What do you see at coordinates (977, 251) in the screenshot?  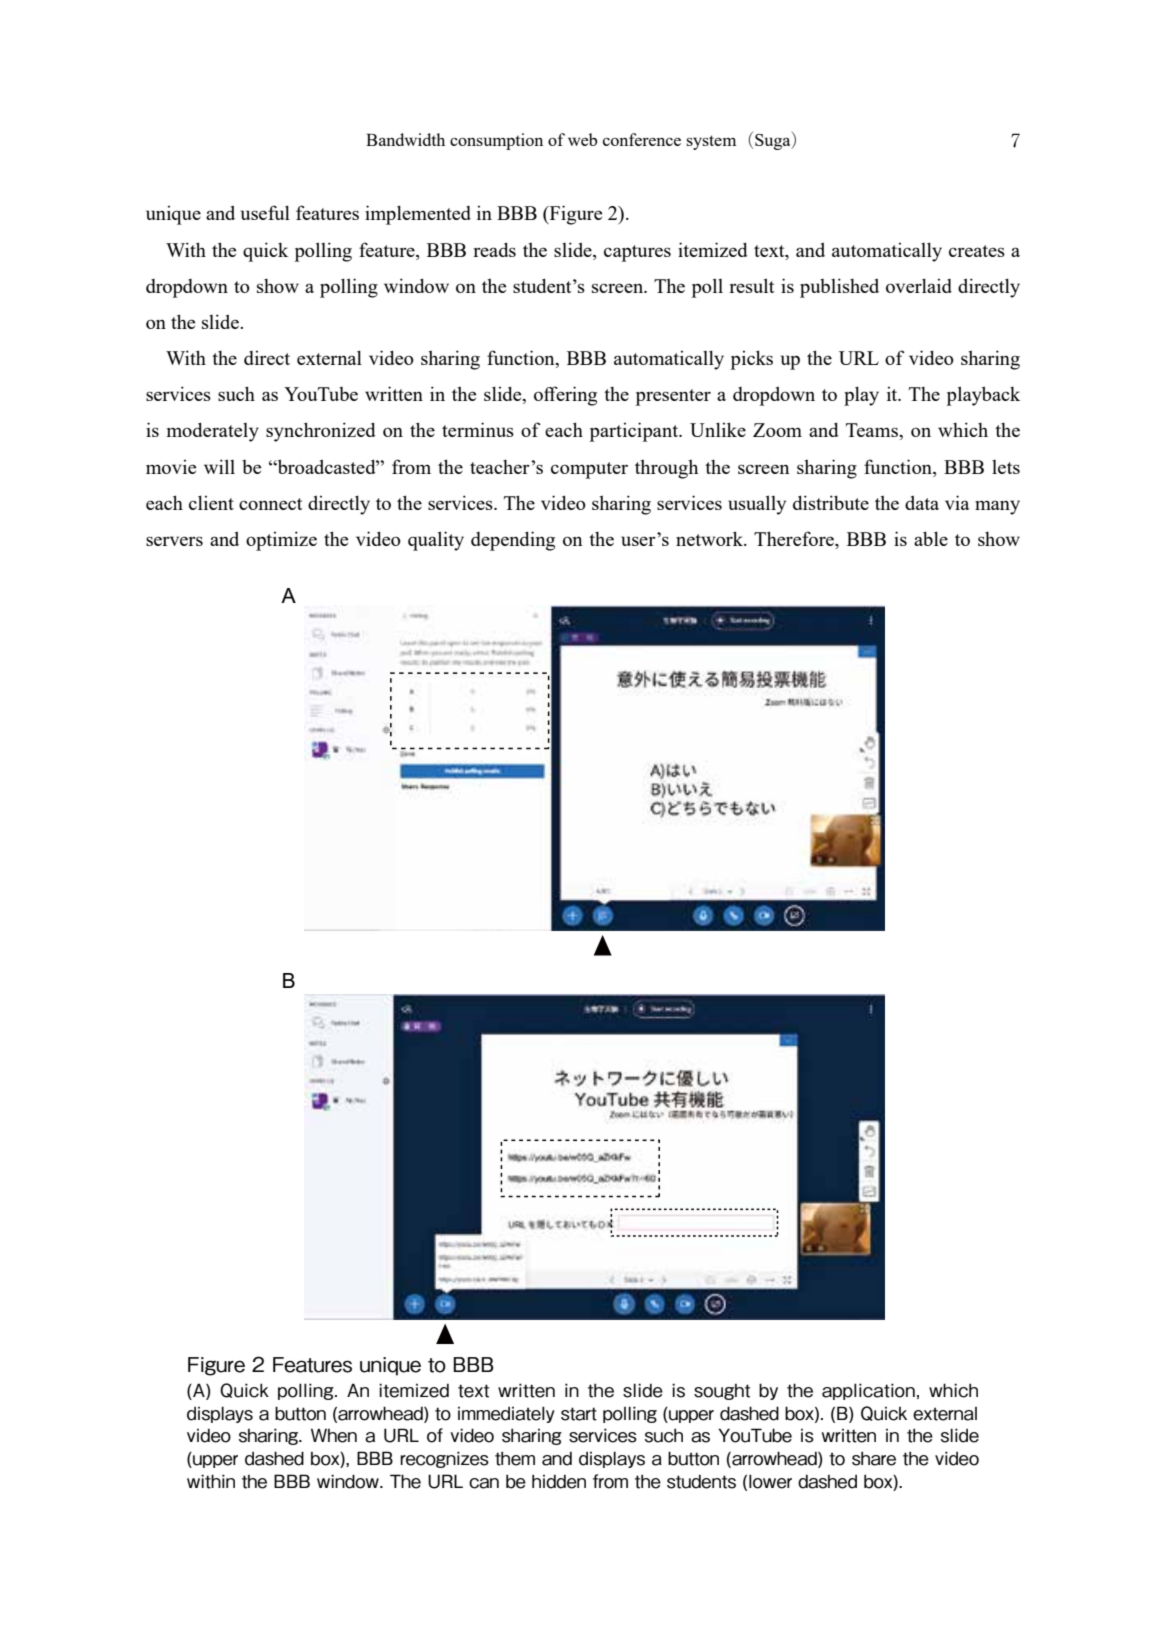 I see `creates` at bounding box center [977, 251].
